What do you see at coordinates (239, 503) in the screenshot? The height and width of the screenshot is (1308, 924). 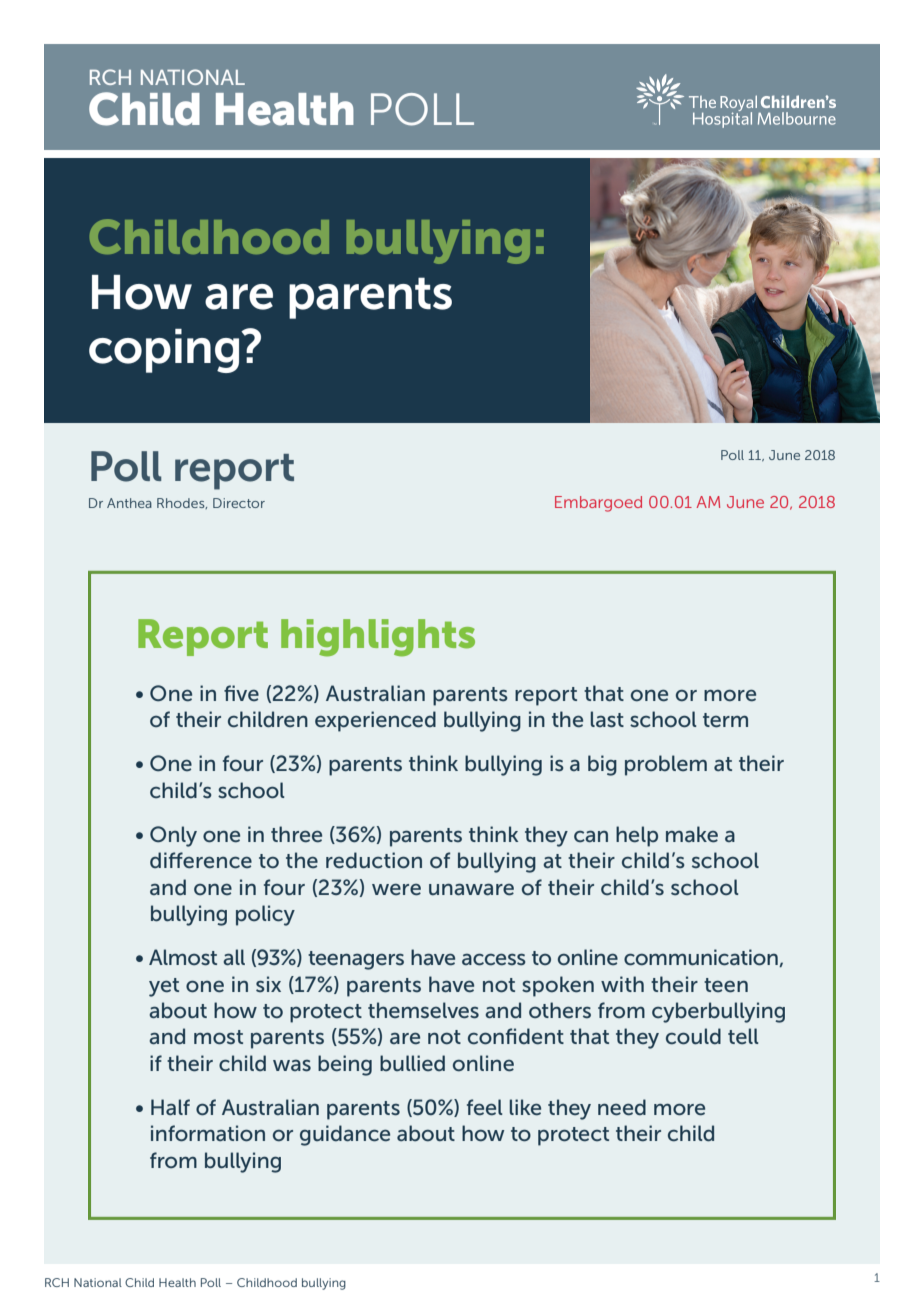 I see `Director` at bounding box center [239, 503].
